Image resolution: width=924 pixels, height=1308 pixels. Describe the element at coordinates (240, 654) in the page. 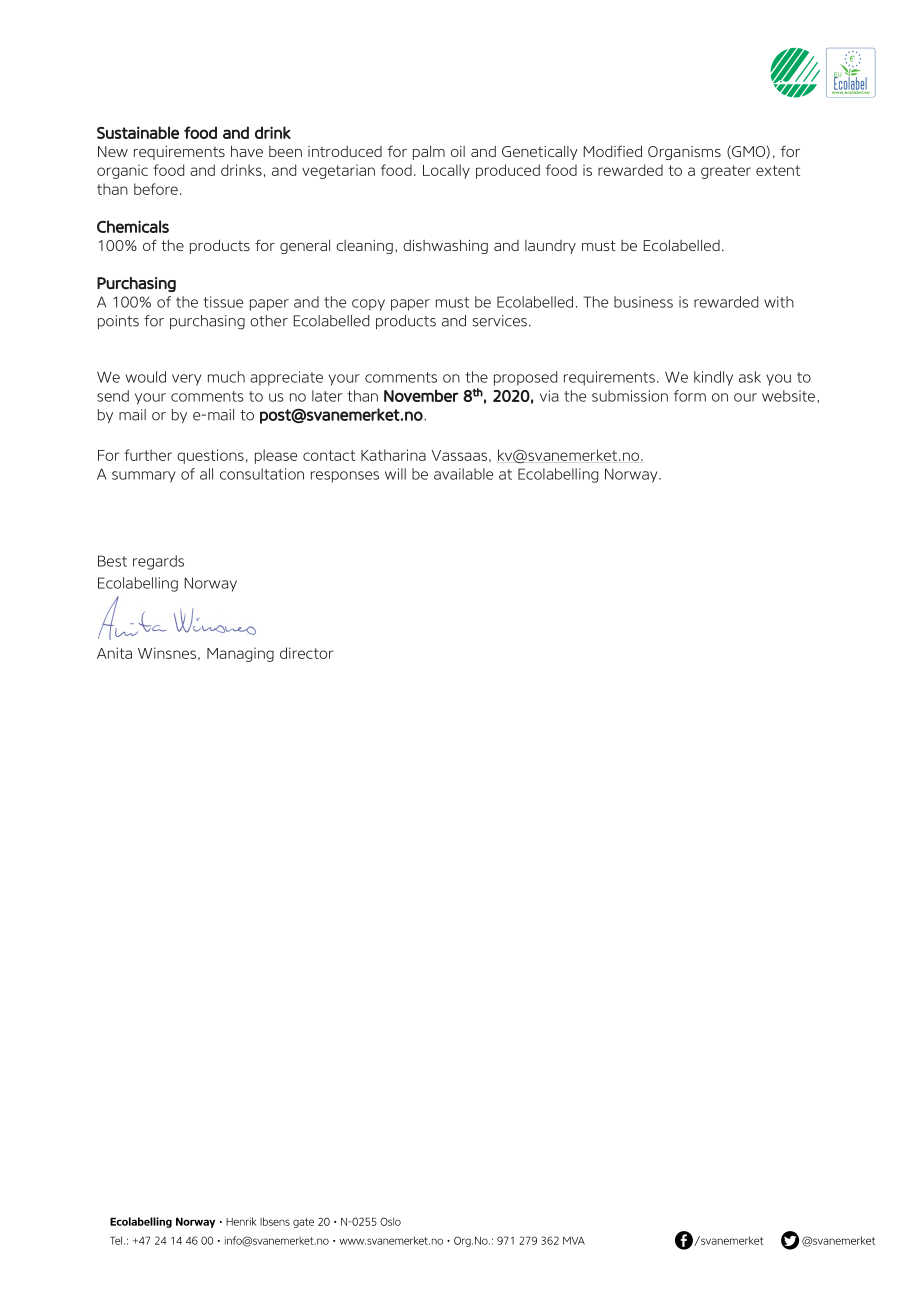

I see `Managing` at that location.
